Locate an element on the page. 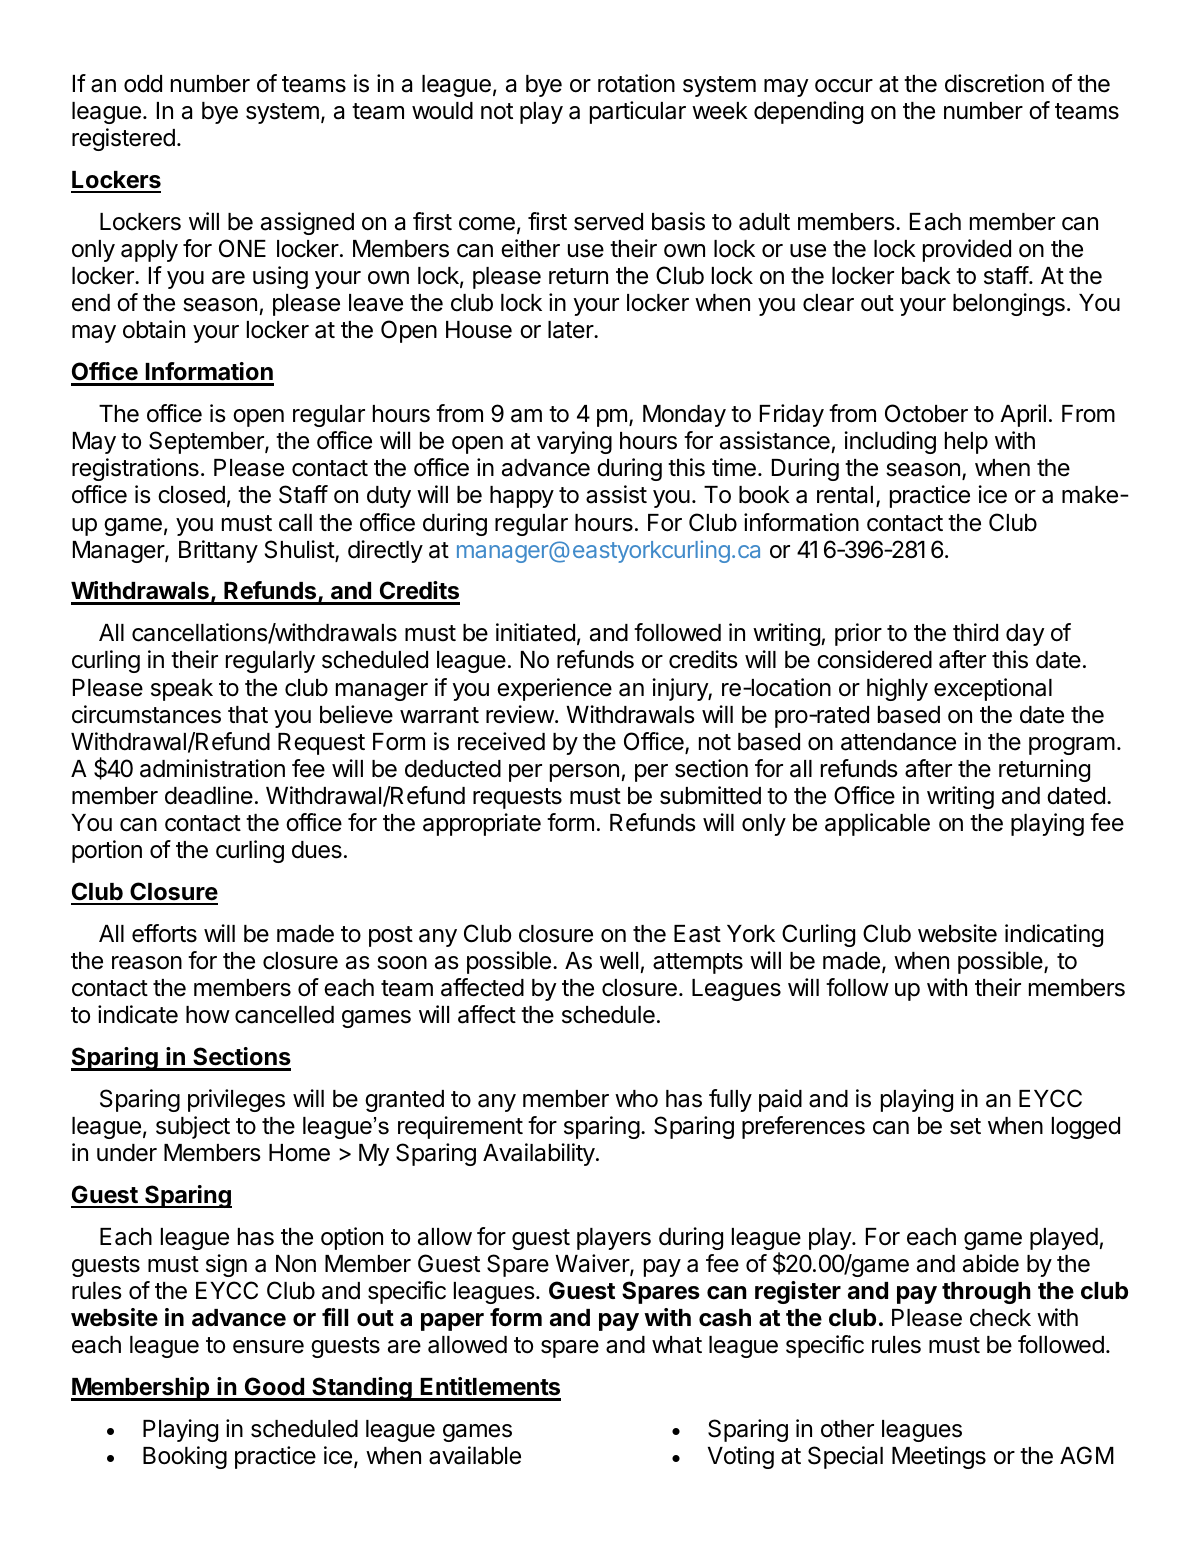  who is located at coordinates (636, 1099).
